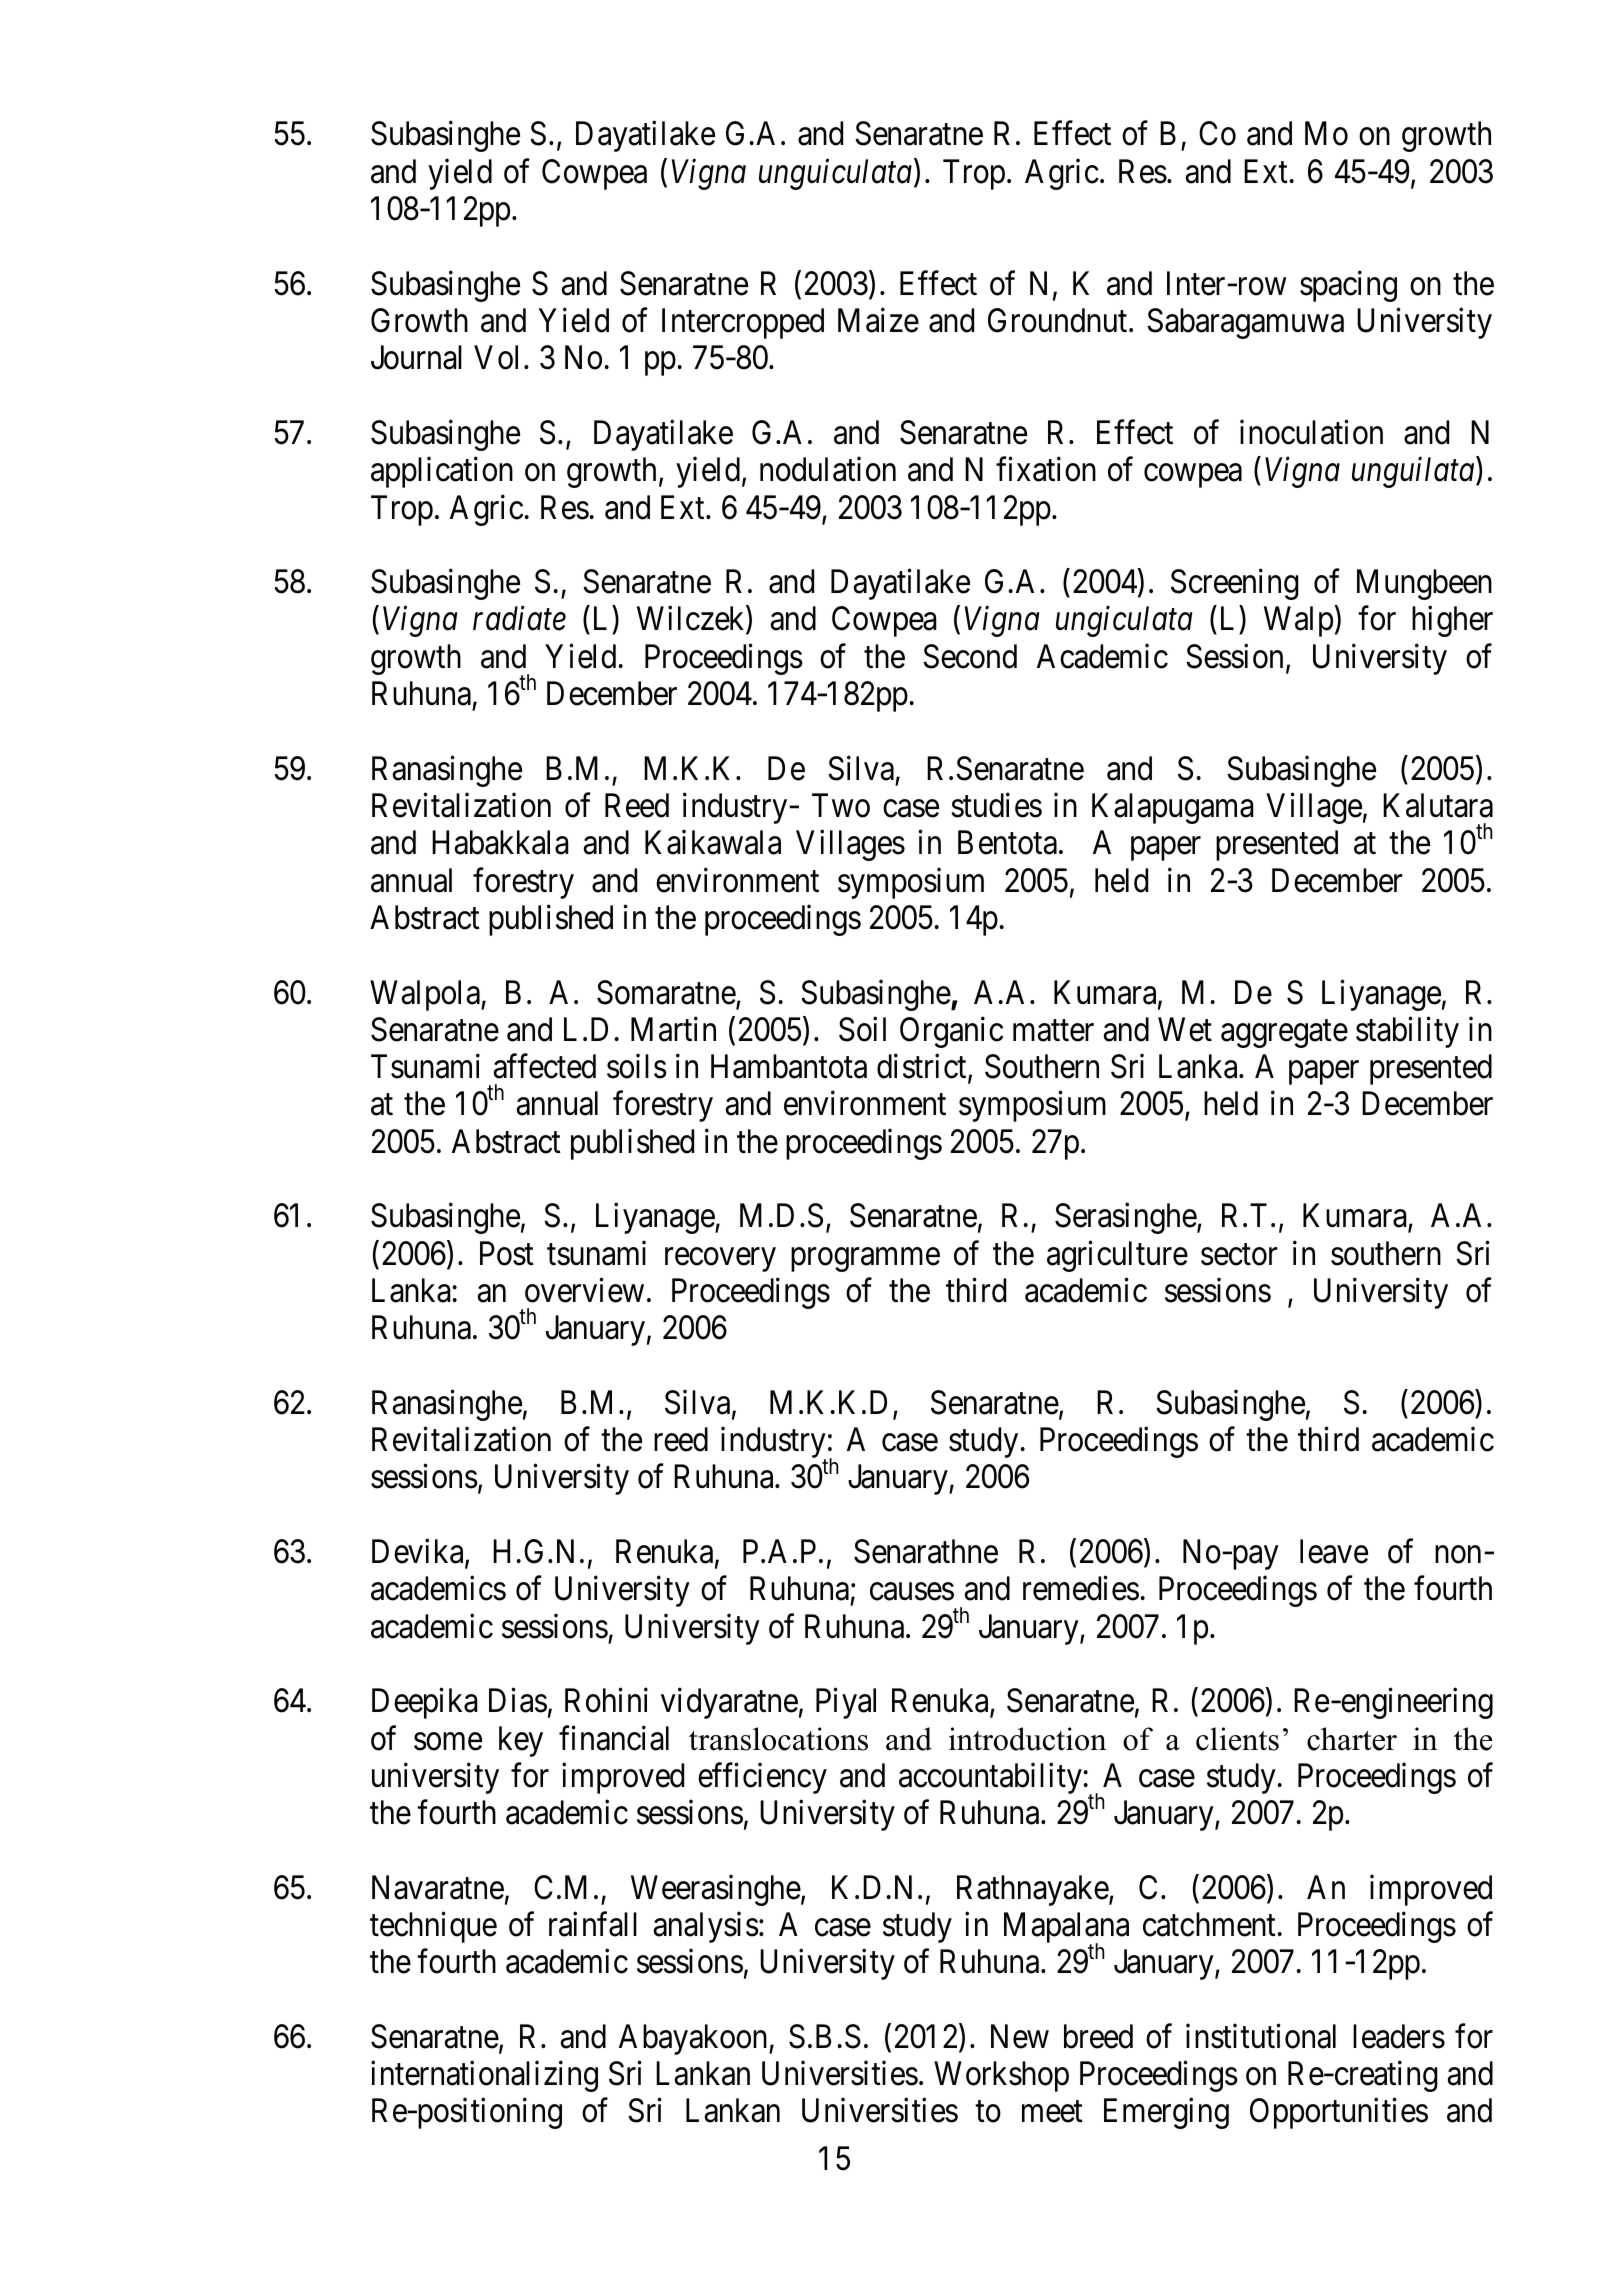 This page has height=2275, width=1610. Describe the element at coordinates (1027, 1739) in the page. I see `introduction` at that location.
